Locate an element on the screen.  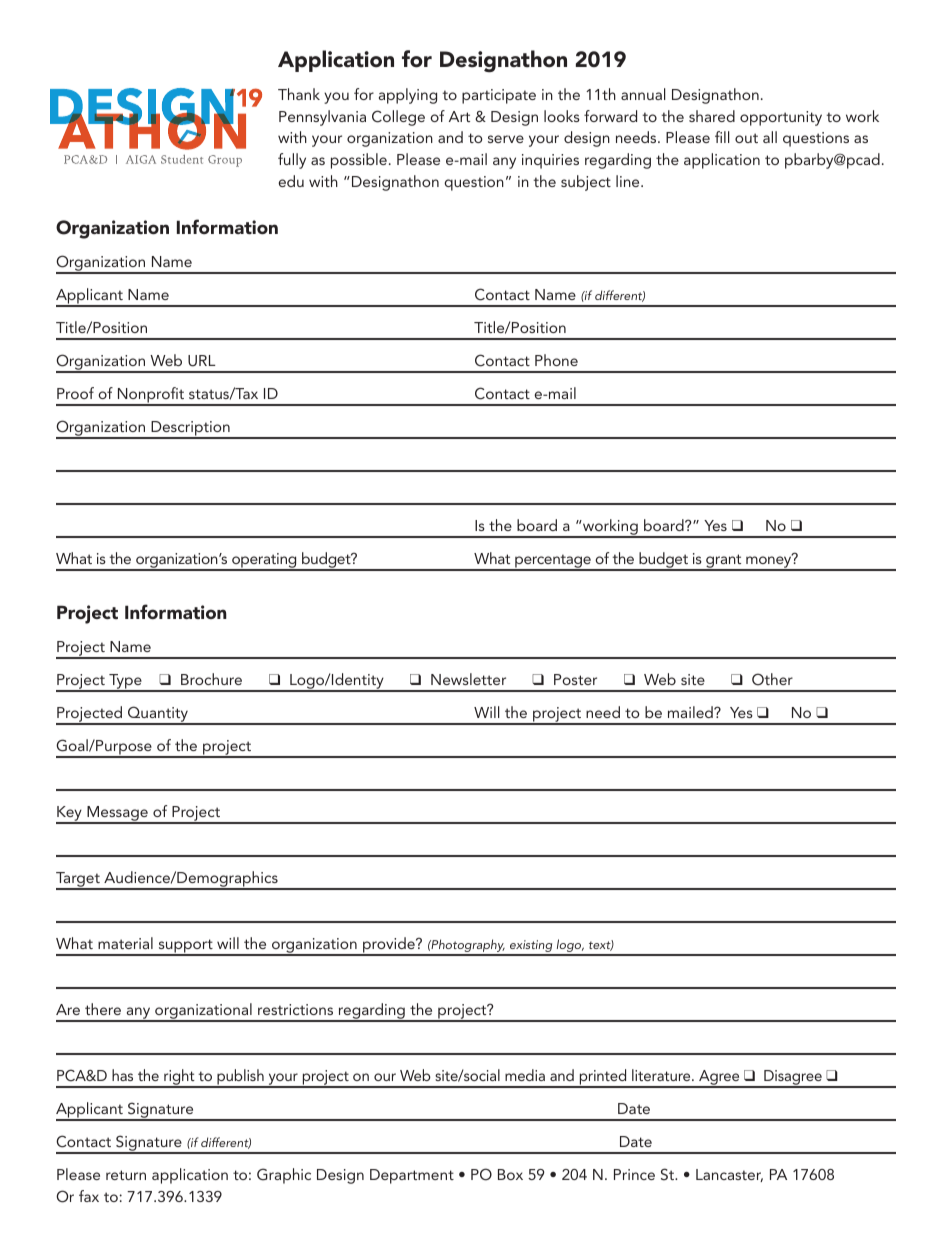
Other is located at coordinates (772, 679).
